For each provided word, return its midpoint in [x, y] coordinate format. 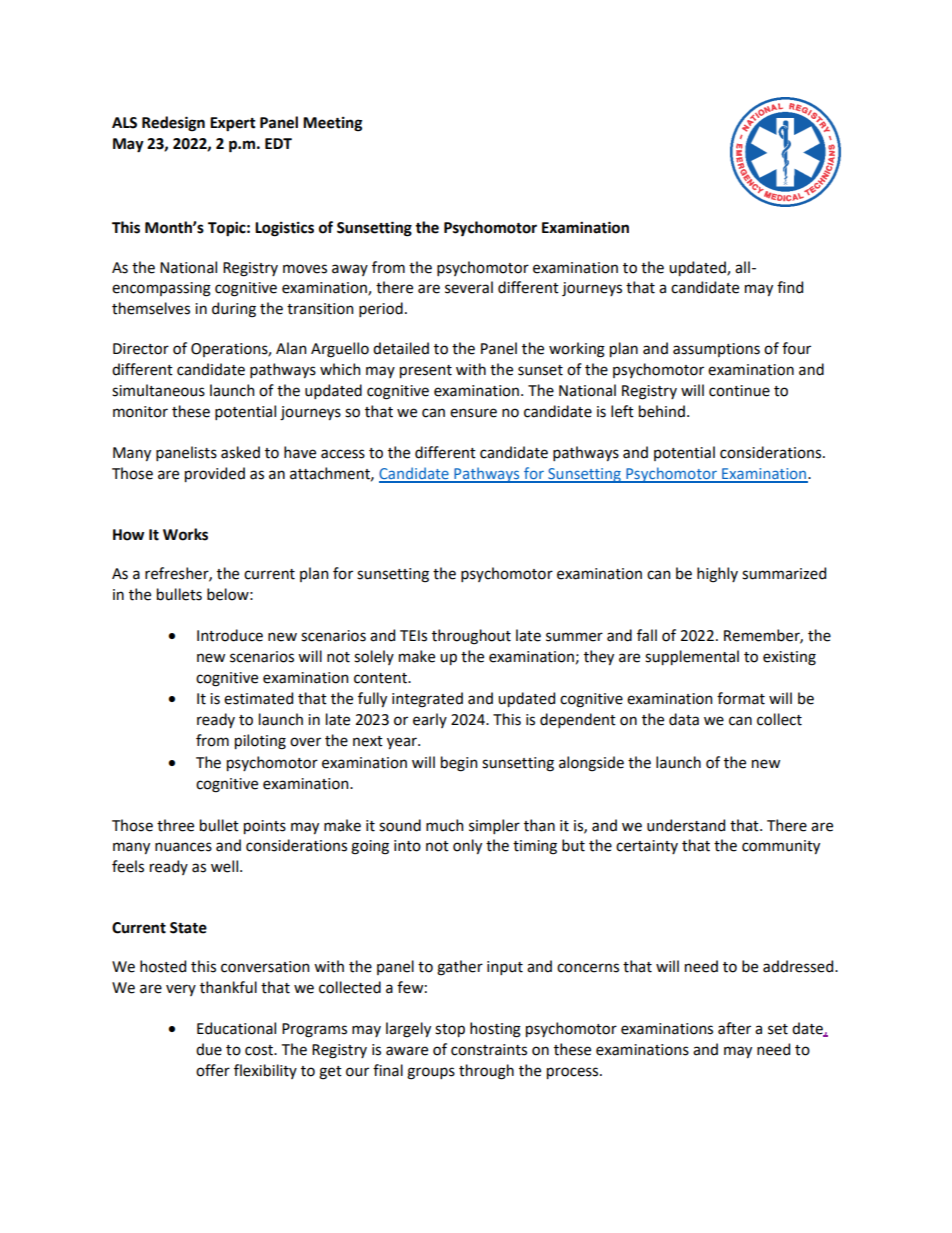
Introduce [230, 635]
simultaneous [158, 390]
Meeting [332, 124]
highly [717, 575]
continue [739, 391]
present [426, 371]
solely [374, 657]
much [444, 825]
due [209, 1049]
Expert [233, 124]
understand [686, 825]
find [790, 287]
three [175, 825]
